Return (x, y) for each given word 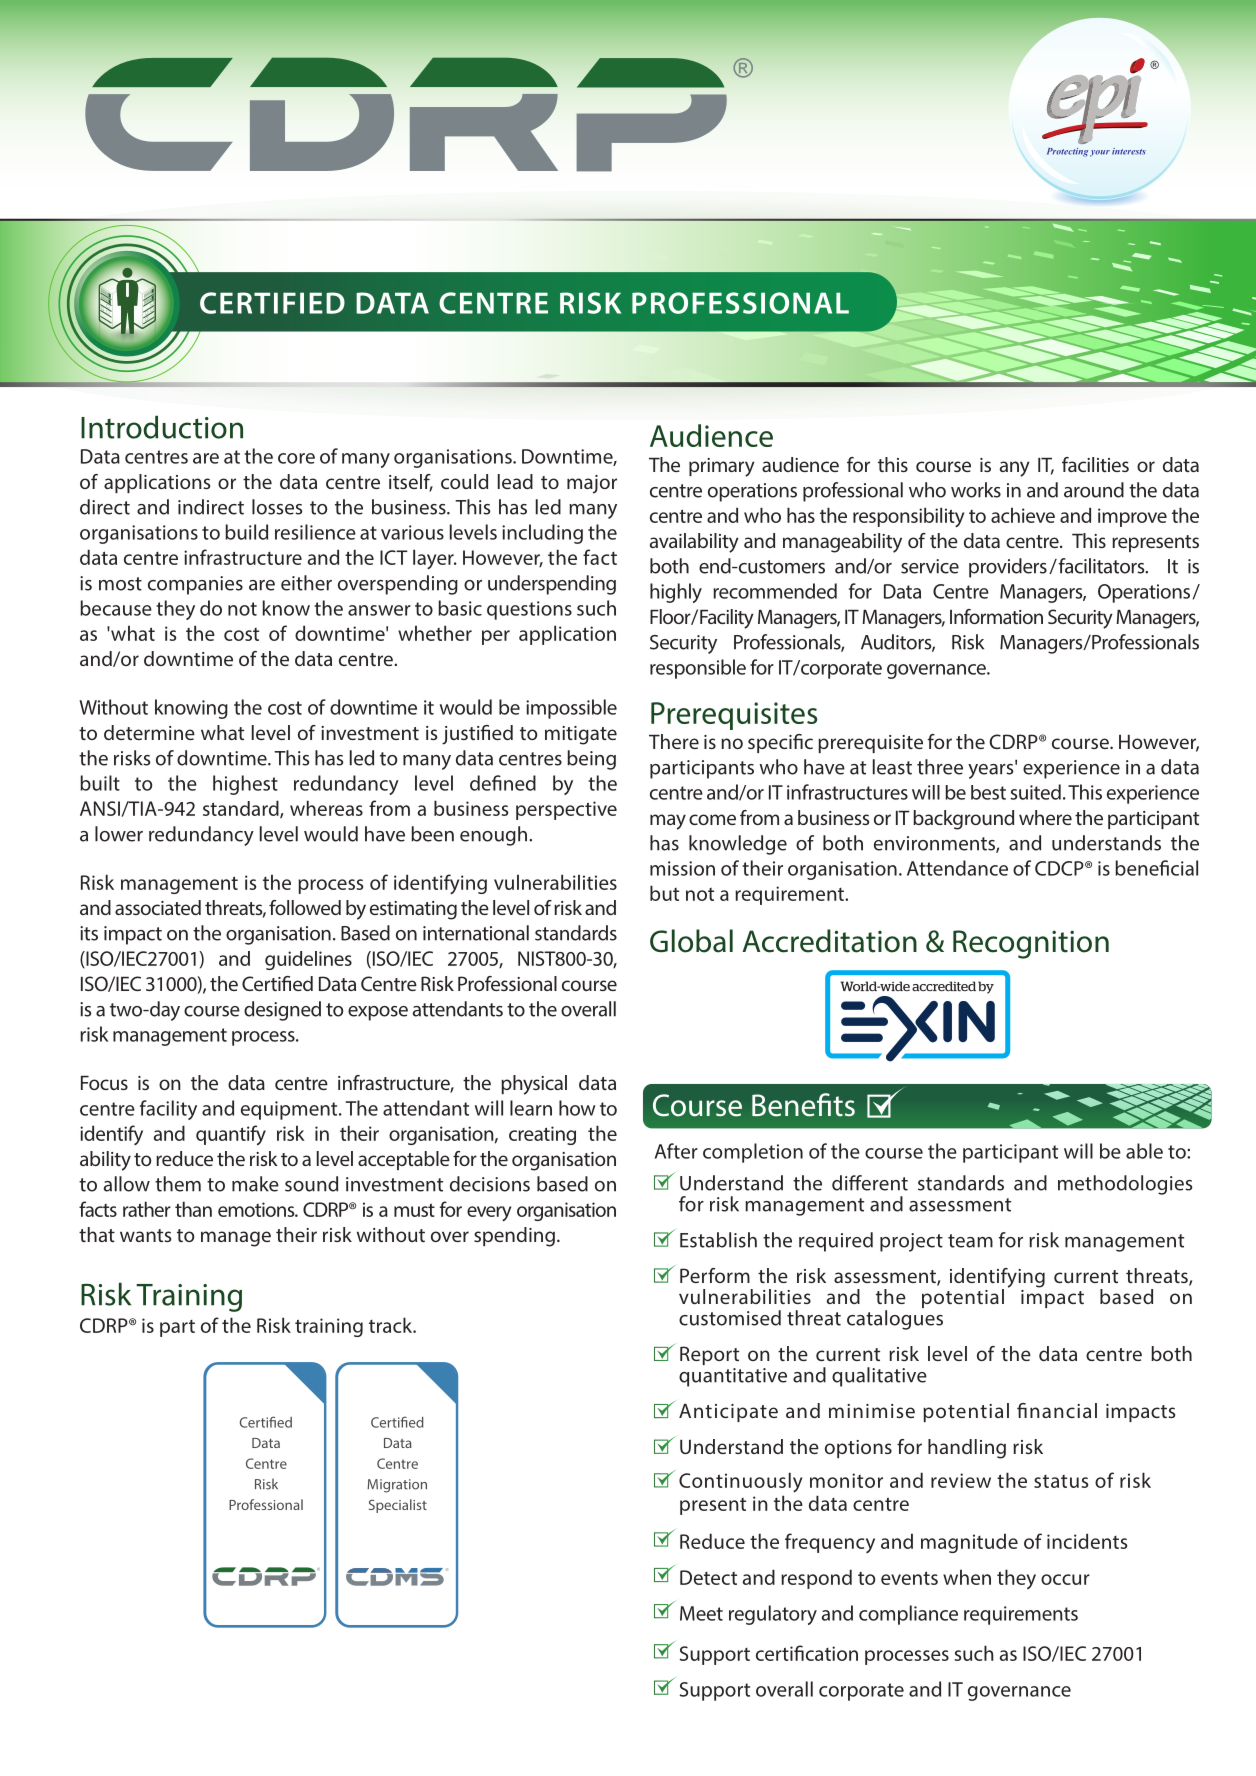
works (976, 490)
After (676, 1151)
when (967, 1577)
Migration (397, 1486)
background (963, 820)
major (592, 484)
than (193, 1209)
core (296, 458)
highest (245, 785)
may (668, 822)
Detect (708, 1577)
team (970, 1241)
